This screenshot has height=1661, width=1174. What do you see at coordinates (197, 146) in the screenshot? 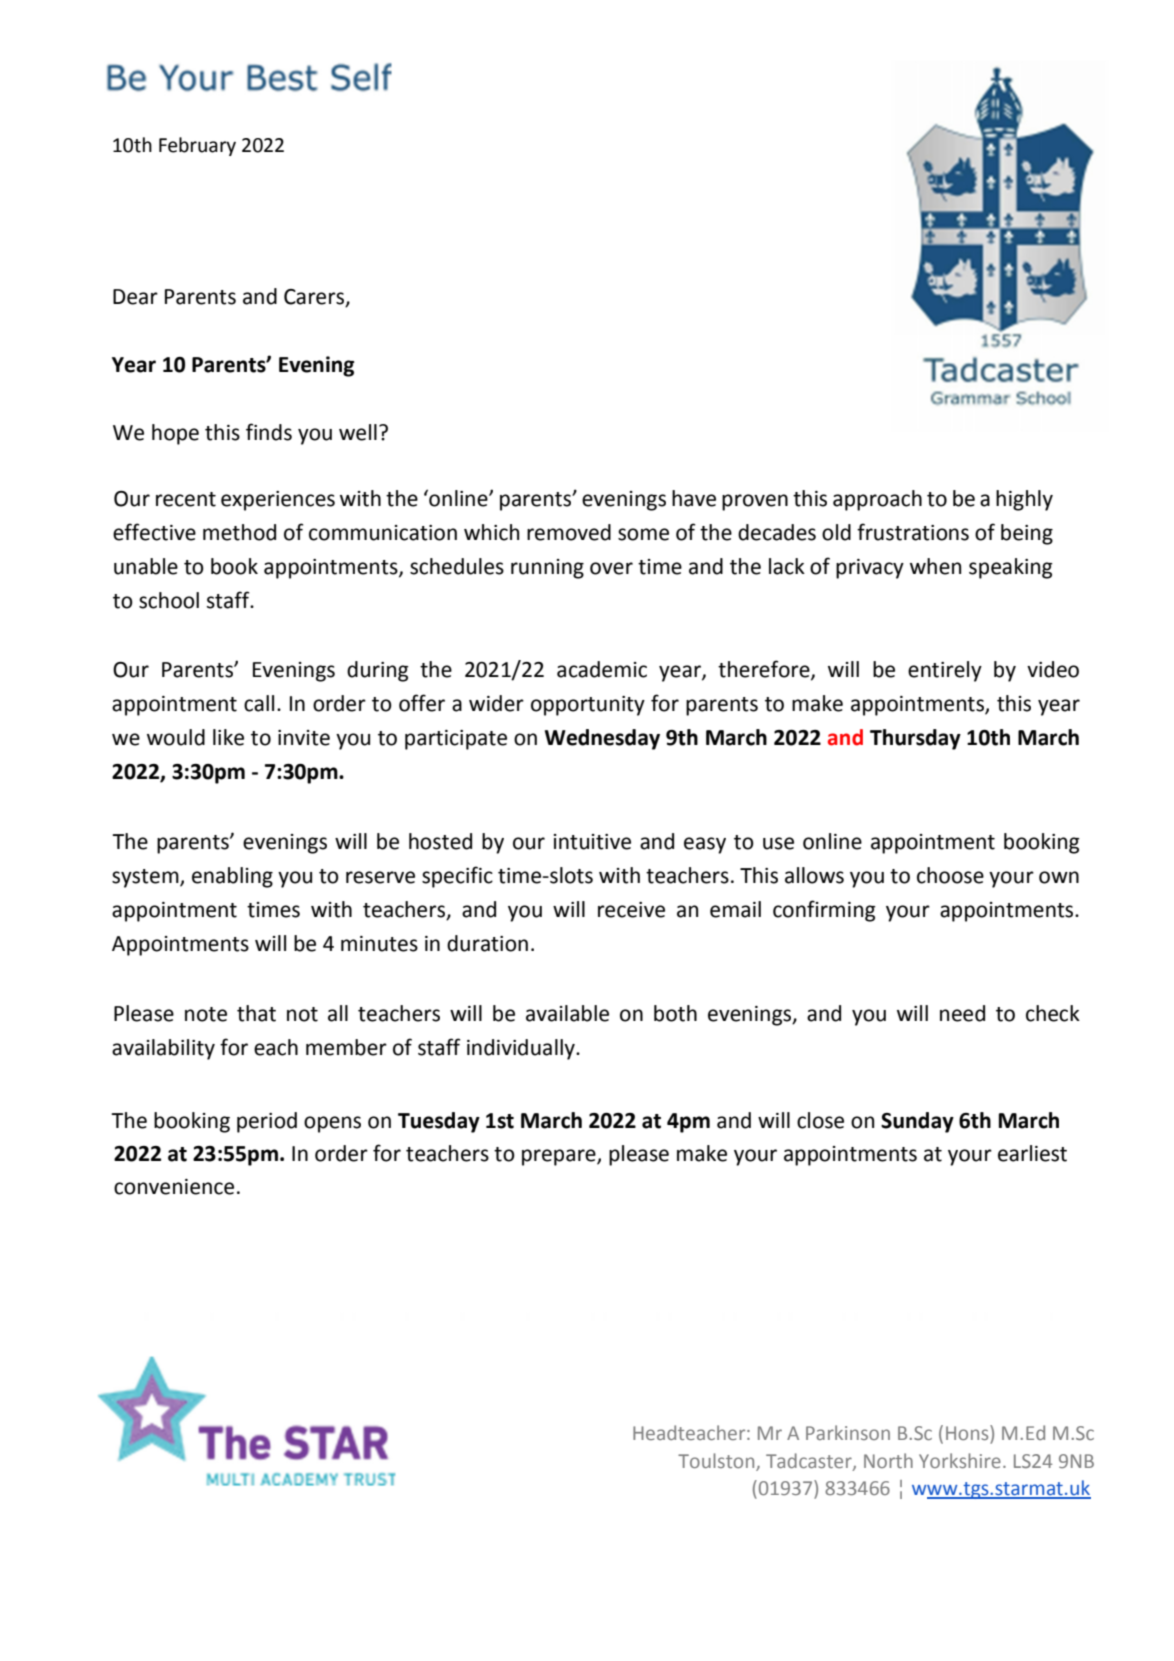
I see `February` at bounding box center [197, 146].
